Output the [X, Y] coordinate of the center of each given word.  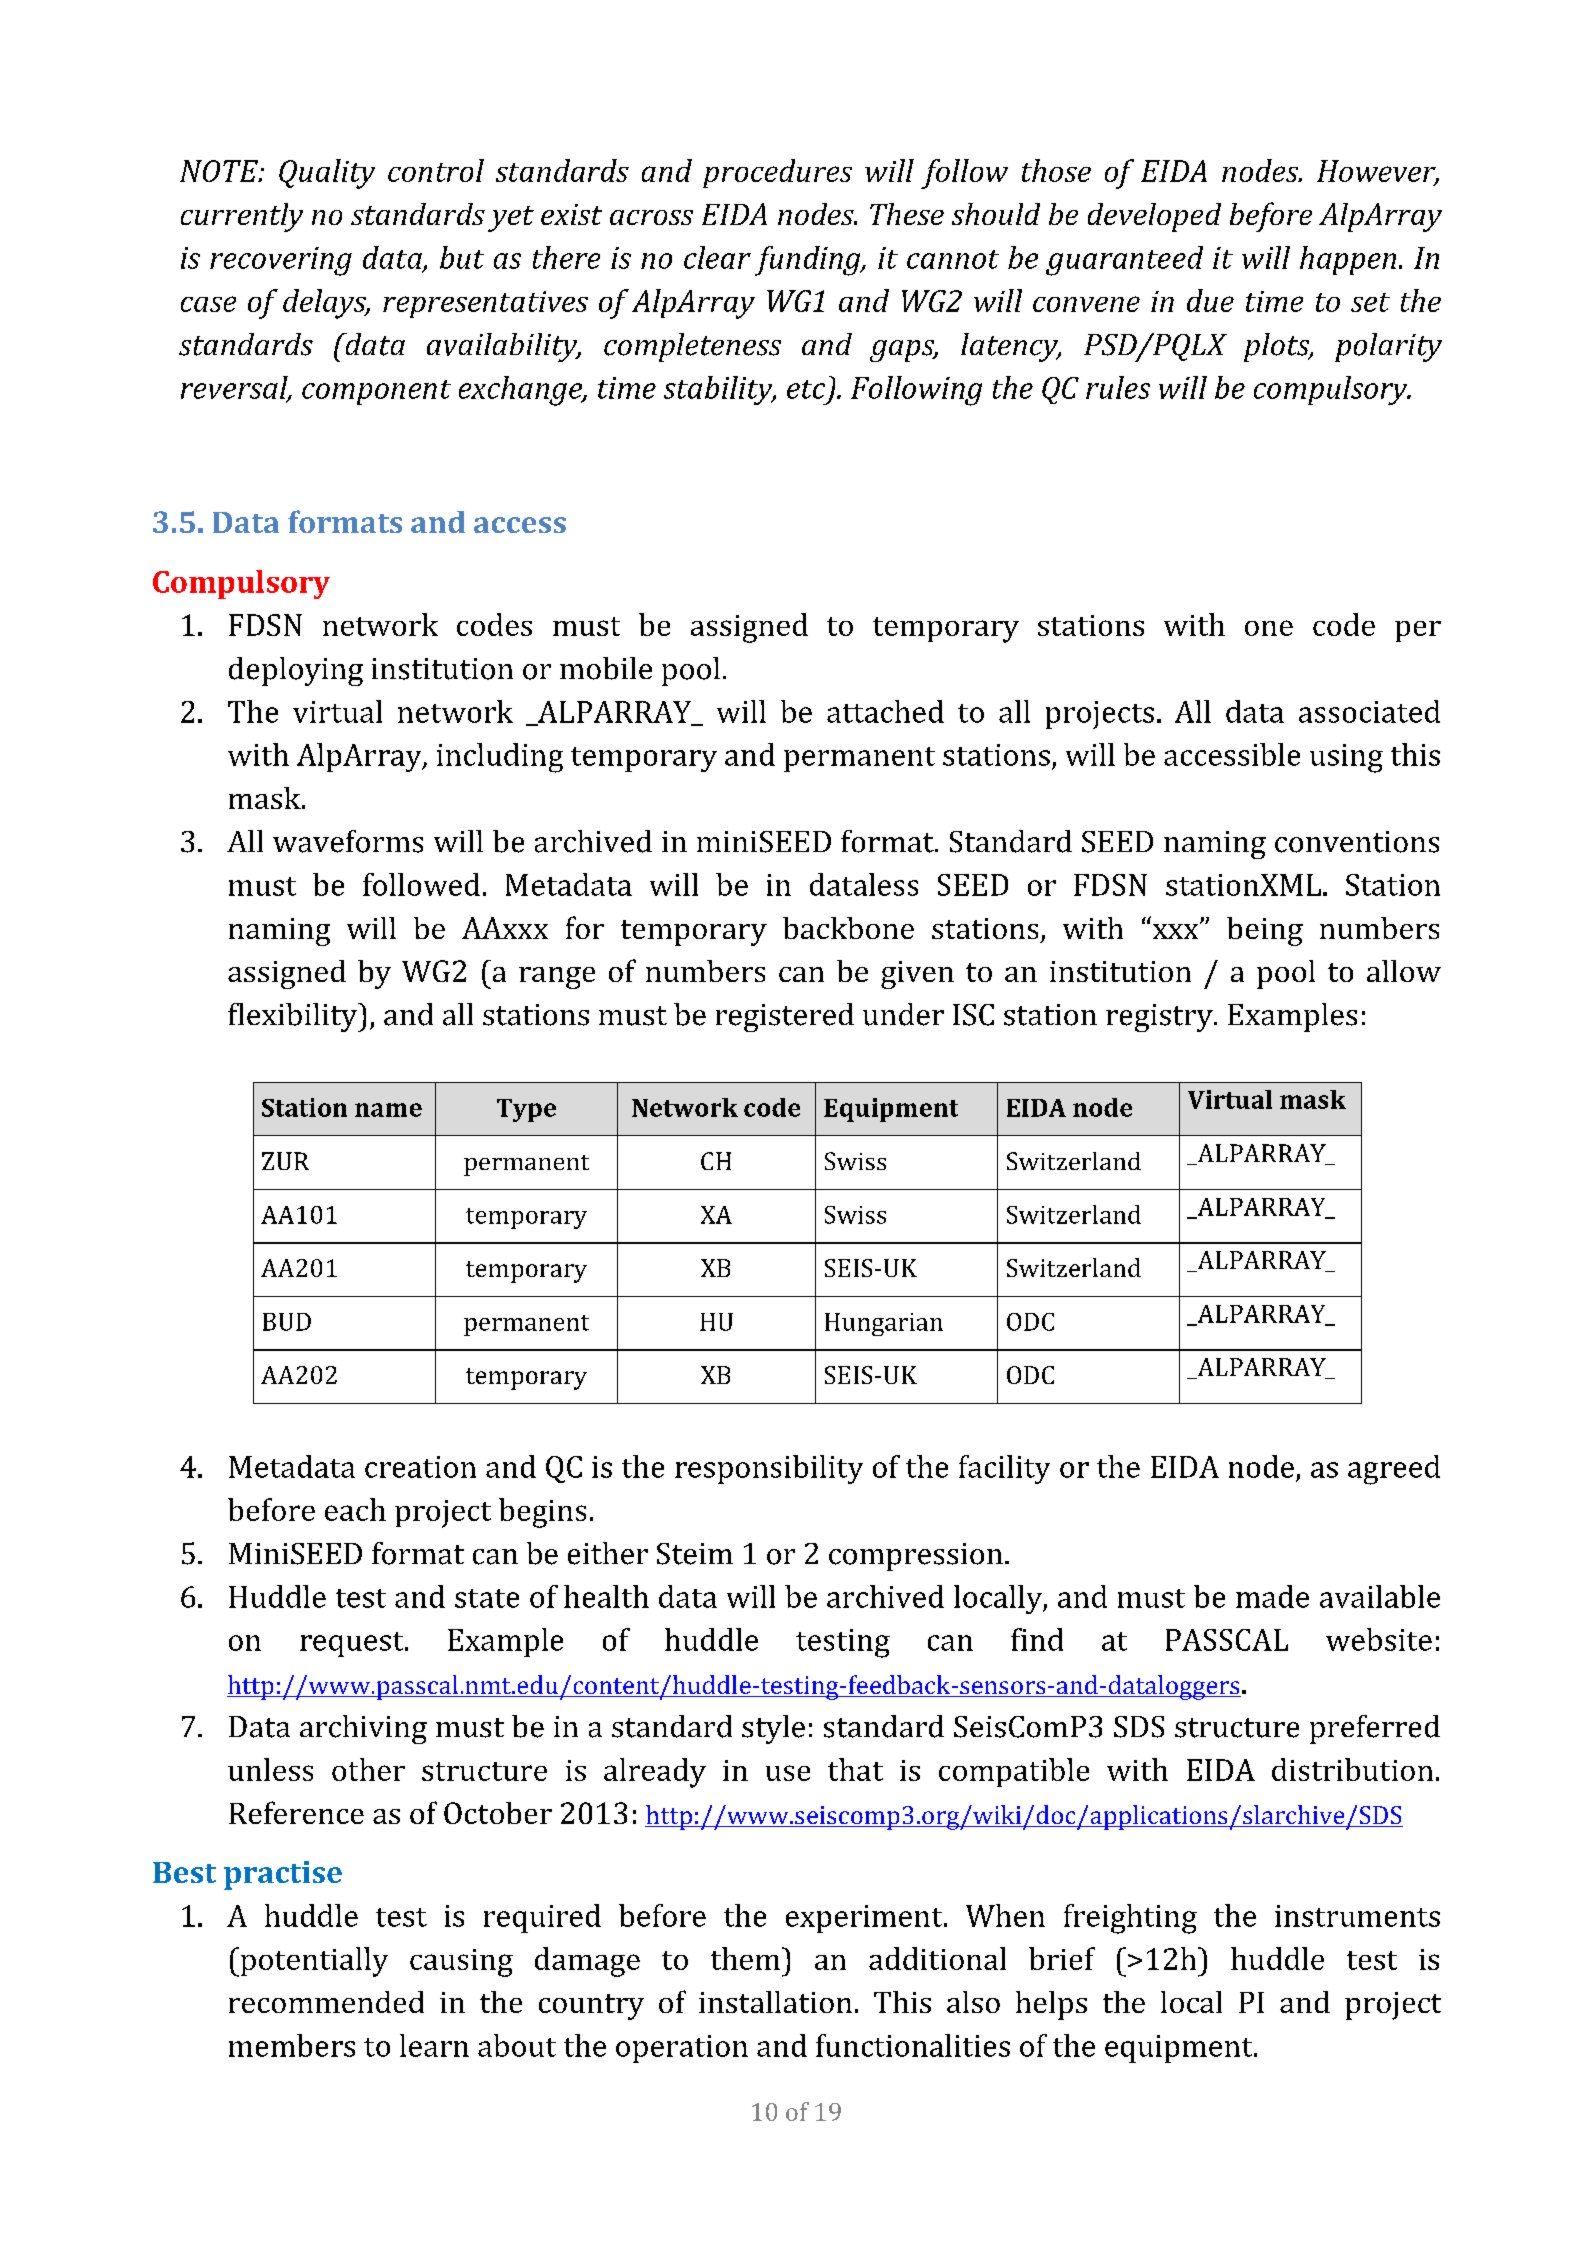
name [388, 1110]
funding [809, 261]
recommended [326, 2002]
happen [1348, 260]
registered [785, 1017]
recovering [281, 261]
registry [1160, 1018]
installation [775, 2002]
